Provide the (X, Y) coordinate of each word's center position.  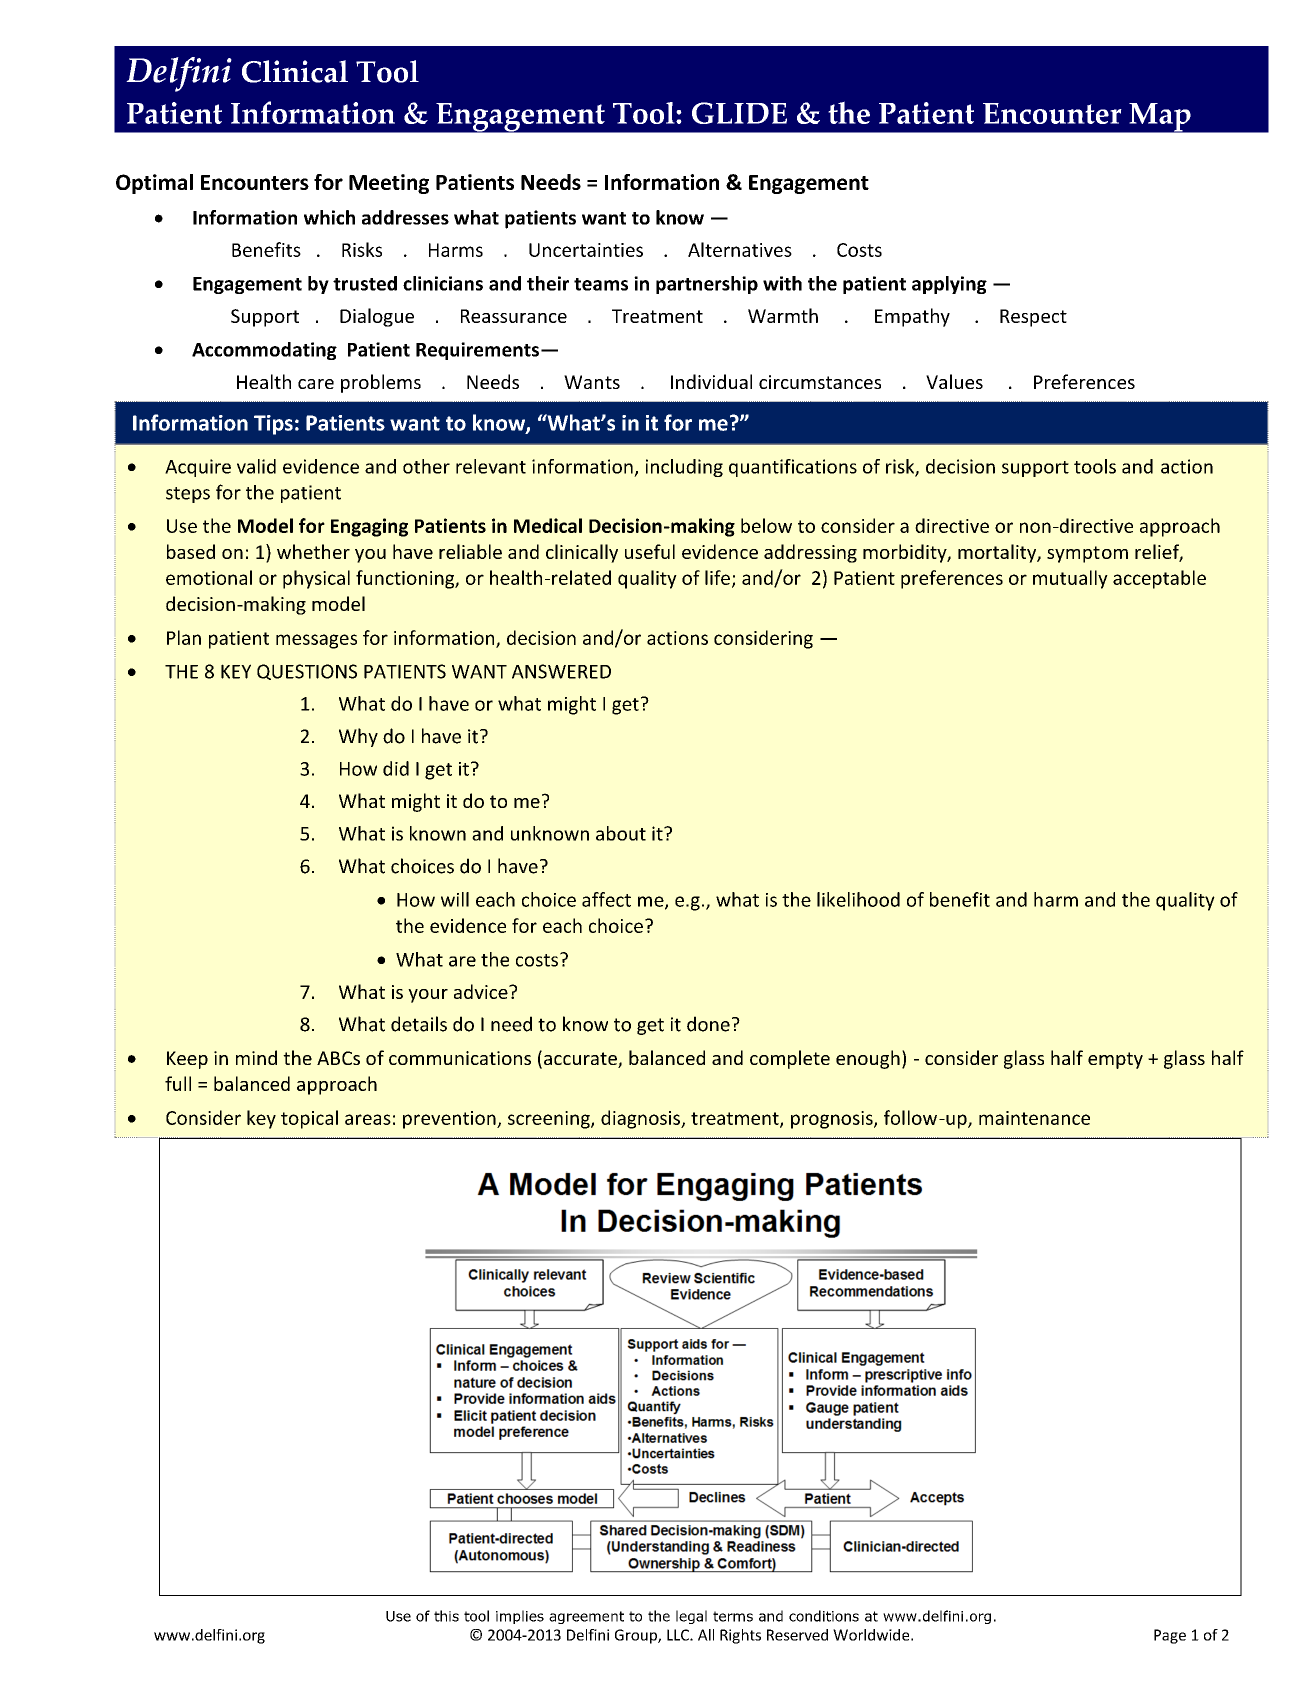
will (455, 899)
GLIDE (739, 113)
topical (309, 1119)
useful (650, 551)
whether (313, 551)
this (446, 1616)
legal (691, 1617)
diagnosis (641, 1119)
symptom (1087, 554)
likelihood (858, 899)
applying (949, 285)
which (329, 217)
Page (1170, 1636)
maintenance (1034, 1118)
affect (606, 899)
